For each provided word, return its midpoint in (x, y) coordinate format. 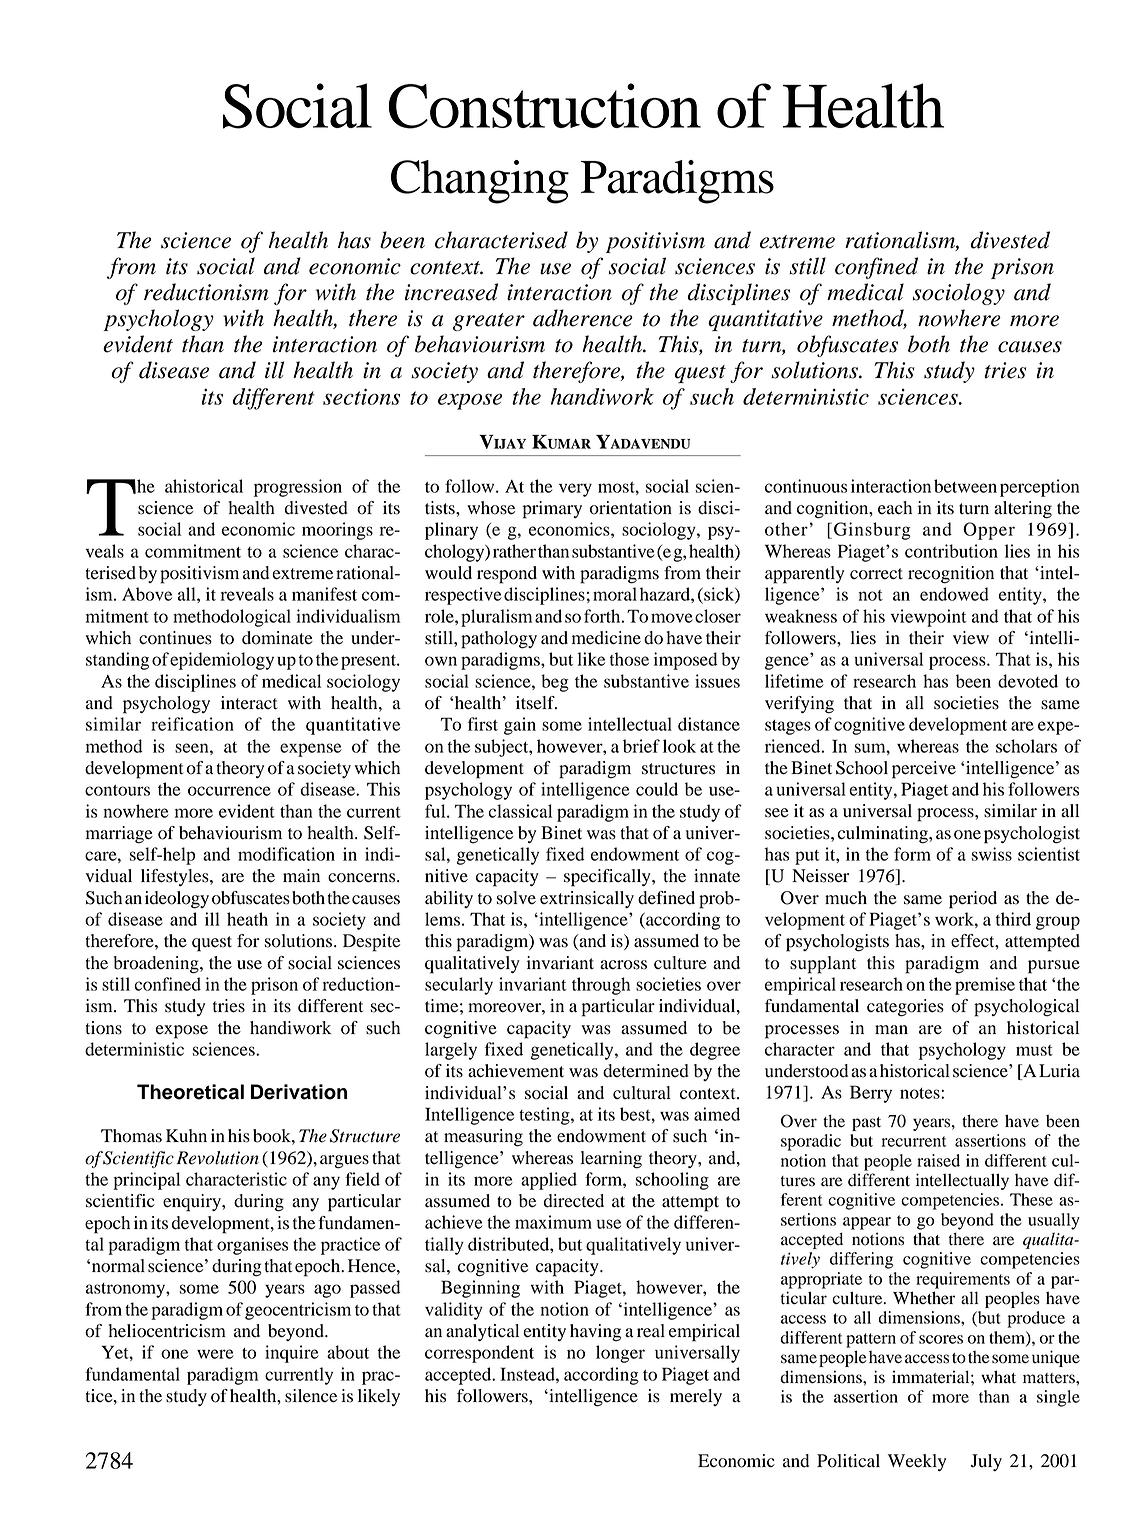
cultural (642, 1093)
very (575, 490)
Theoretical (190, 1092)
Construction (545, 106)
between (965, 486)
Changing (480, 182)
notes (921, 1093)
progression (298, 488)
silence (311, 1396)
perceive (924, 770)
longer (620, 1354)
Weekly (917, 1462)
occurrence (229, 791)
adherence (583, 318)
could (657, 789)
